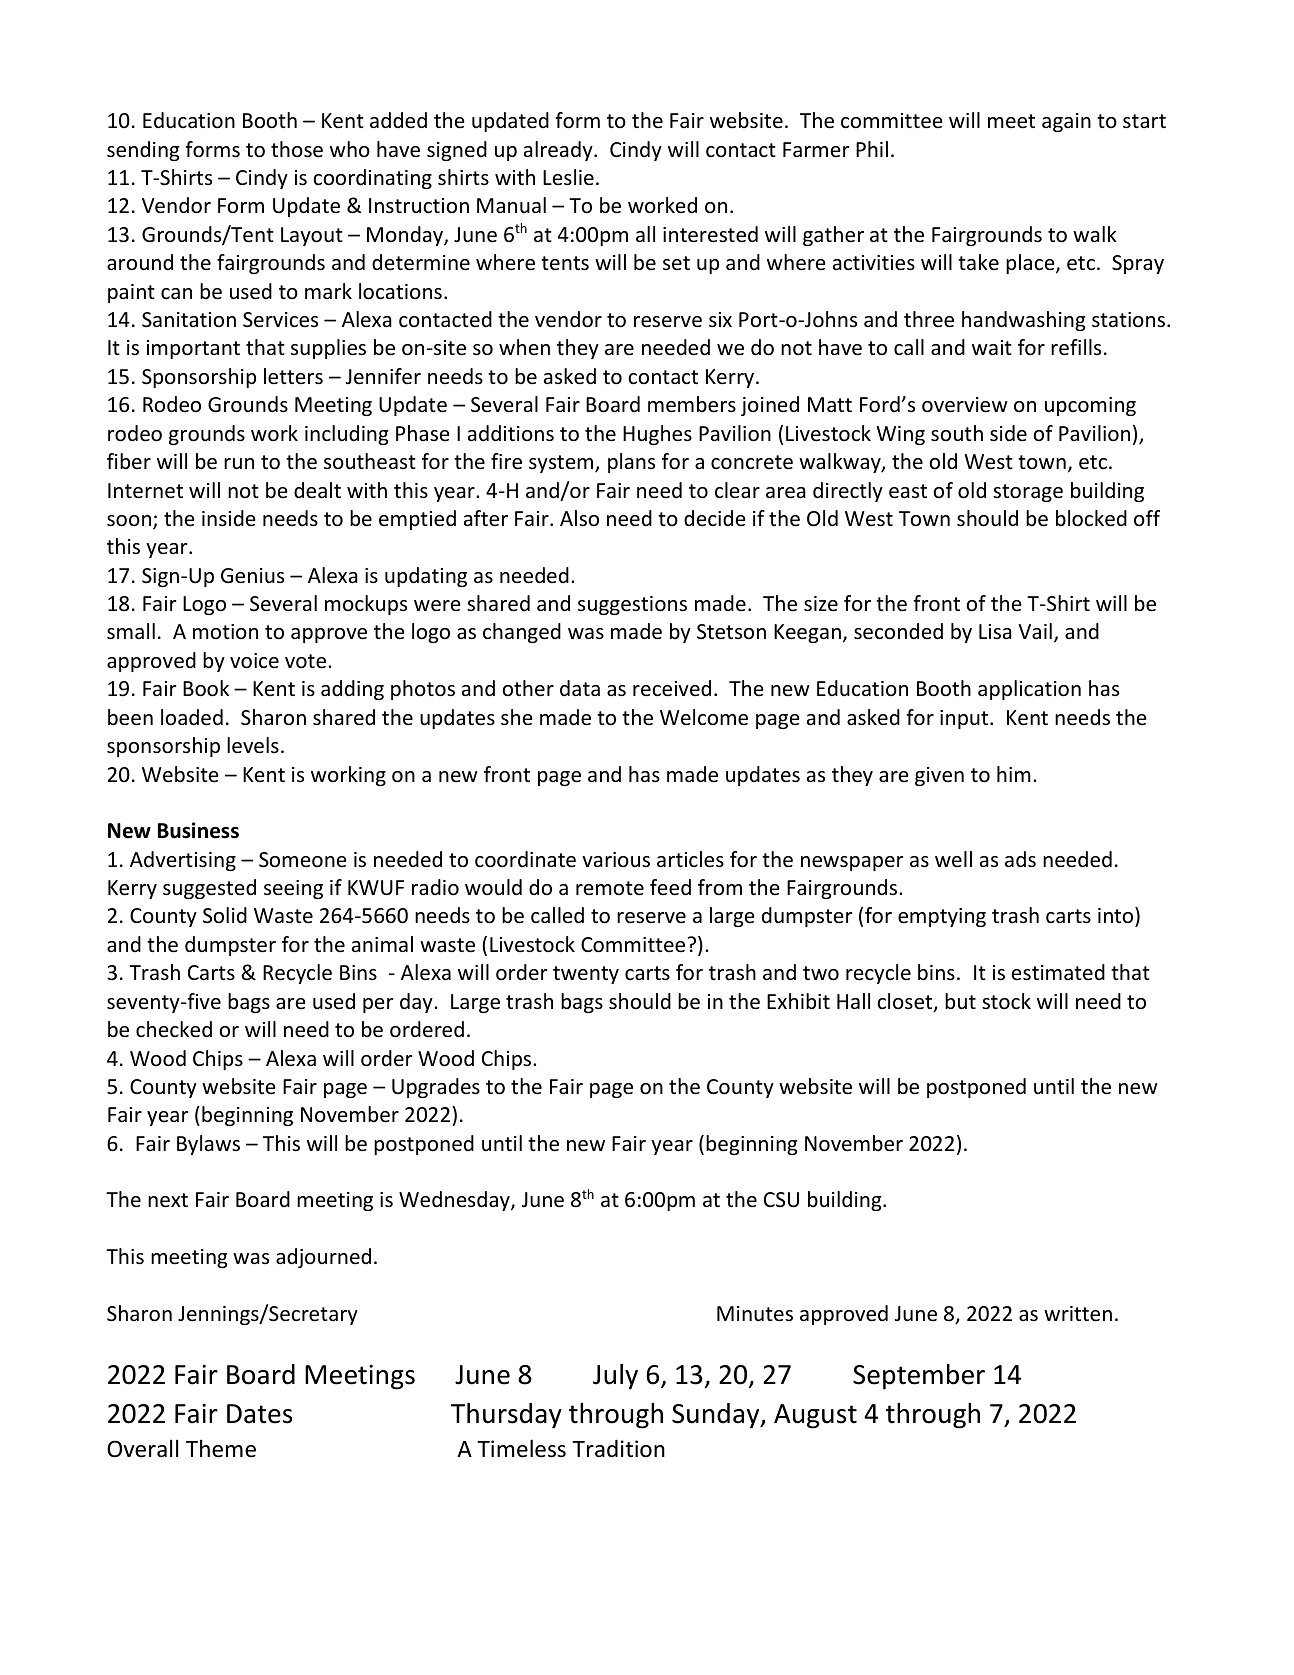  Describe the element at coordinates (1014, 774) in the document. I see `him` at that location.
